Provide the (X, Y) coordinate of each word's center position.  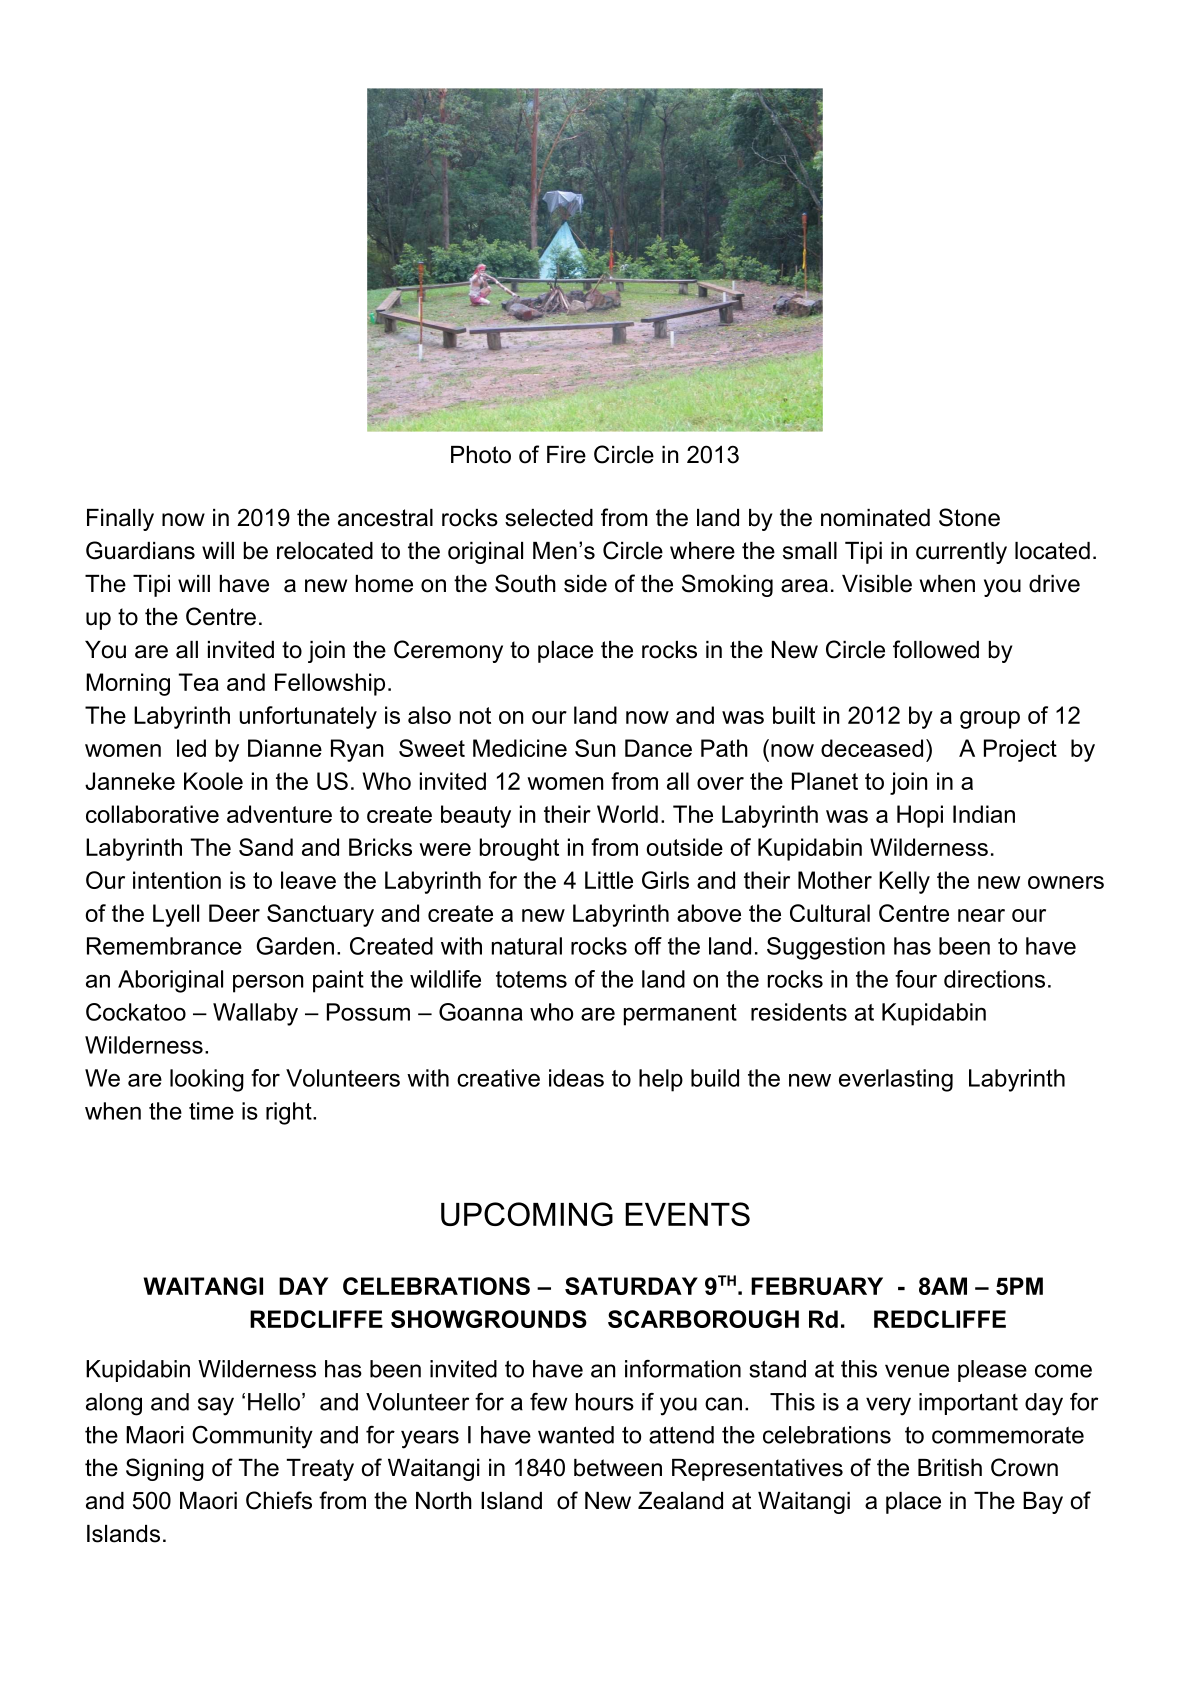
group (990, 720)
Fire (566, 455)
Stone (969, 517)
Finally (120, 520)
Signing (165, 1469)
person (268, 983)
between (618, 1468)
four (916, 979)
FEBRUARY (817, 1286)
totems (531, 979)
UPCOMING (527, 1214)
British (950, 1468)
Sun (595, 748)
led (191, 748)
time (211, 1111)
